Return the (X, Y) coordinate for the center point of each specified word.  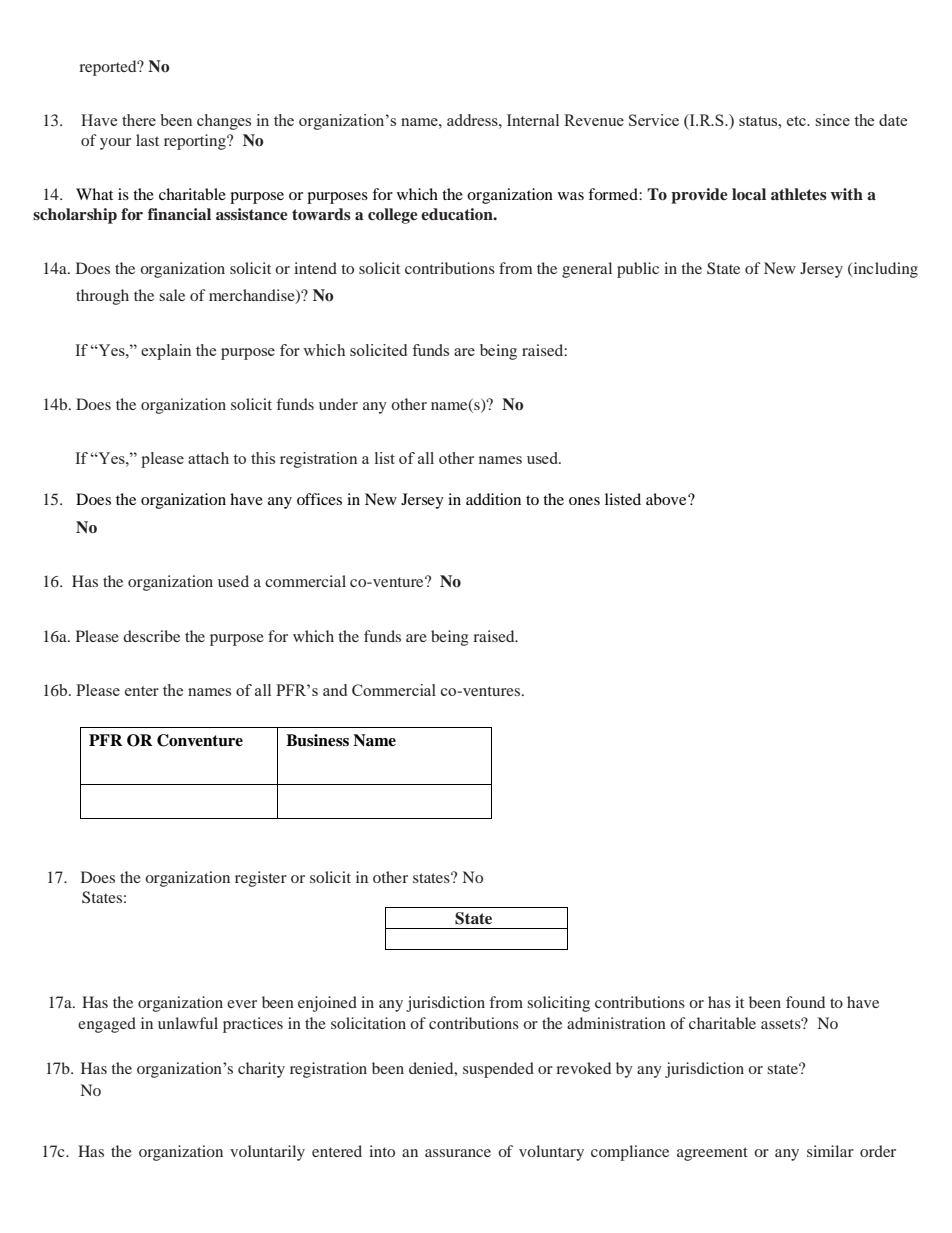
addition (493, 499)
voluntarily (267, 1153)
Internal (533, 120)
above (667, 499)
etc (797, 121)
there (139, 120)
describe (151, 636)
